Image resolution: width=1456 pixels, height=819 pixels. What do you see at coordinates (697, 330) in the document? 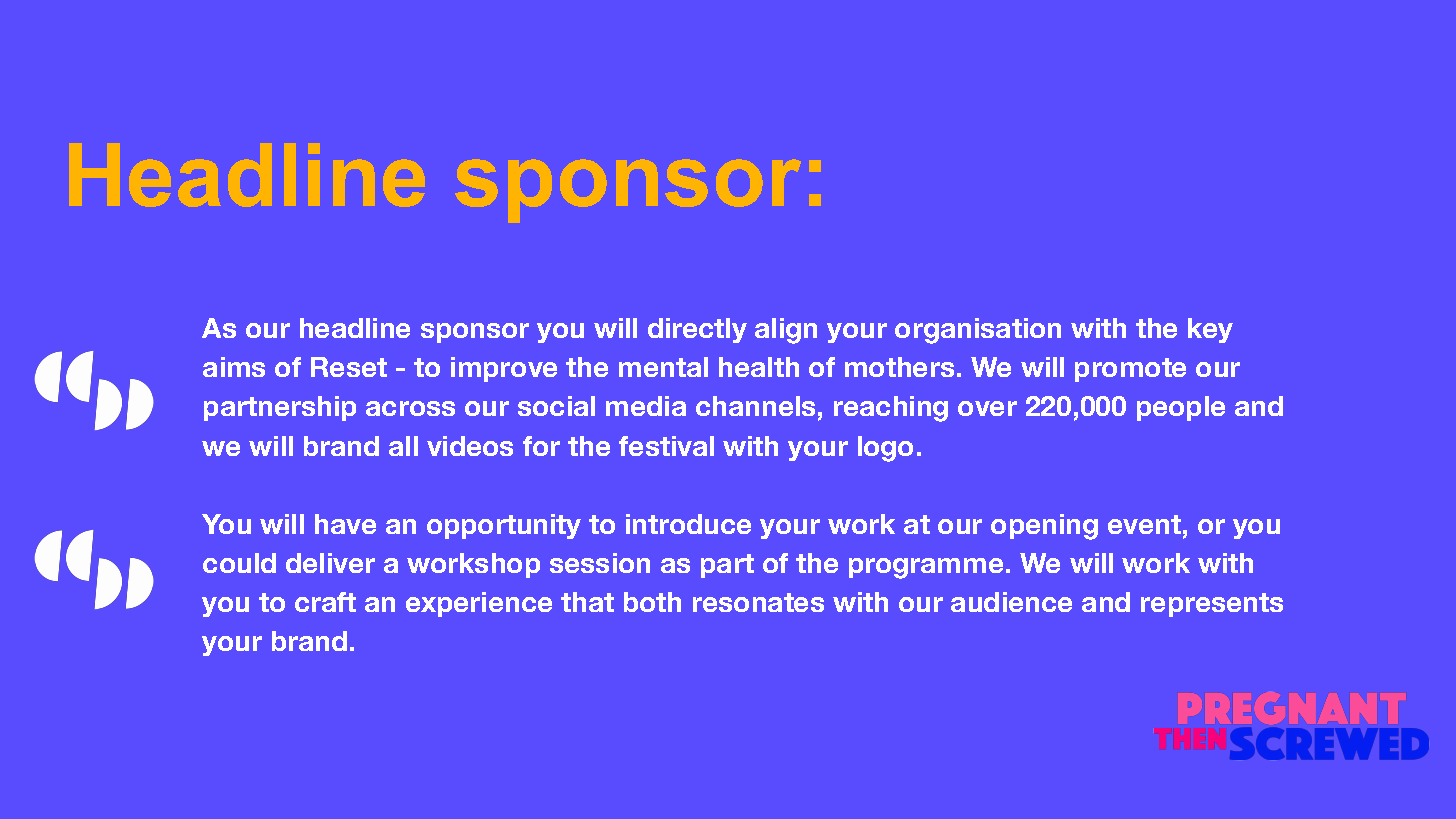
I see `directly` at bounding box center [697, 330].
